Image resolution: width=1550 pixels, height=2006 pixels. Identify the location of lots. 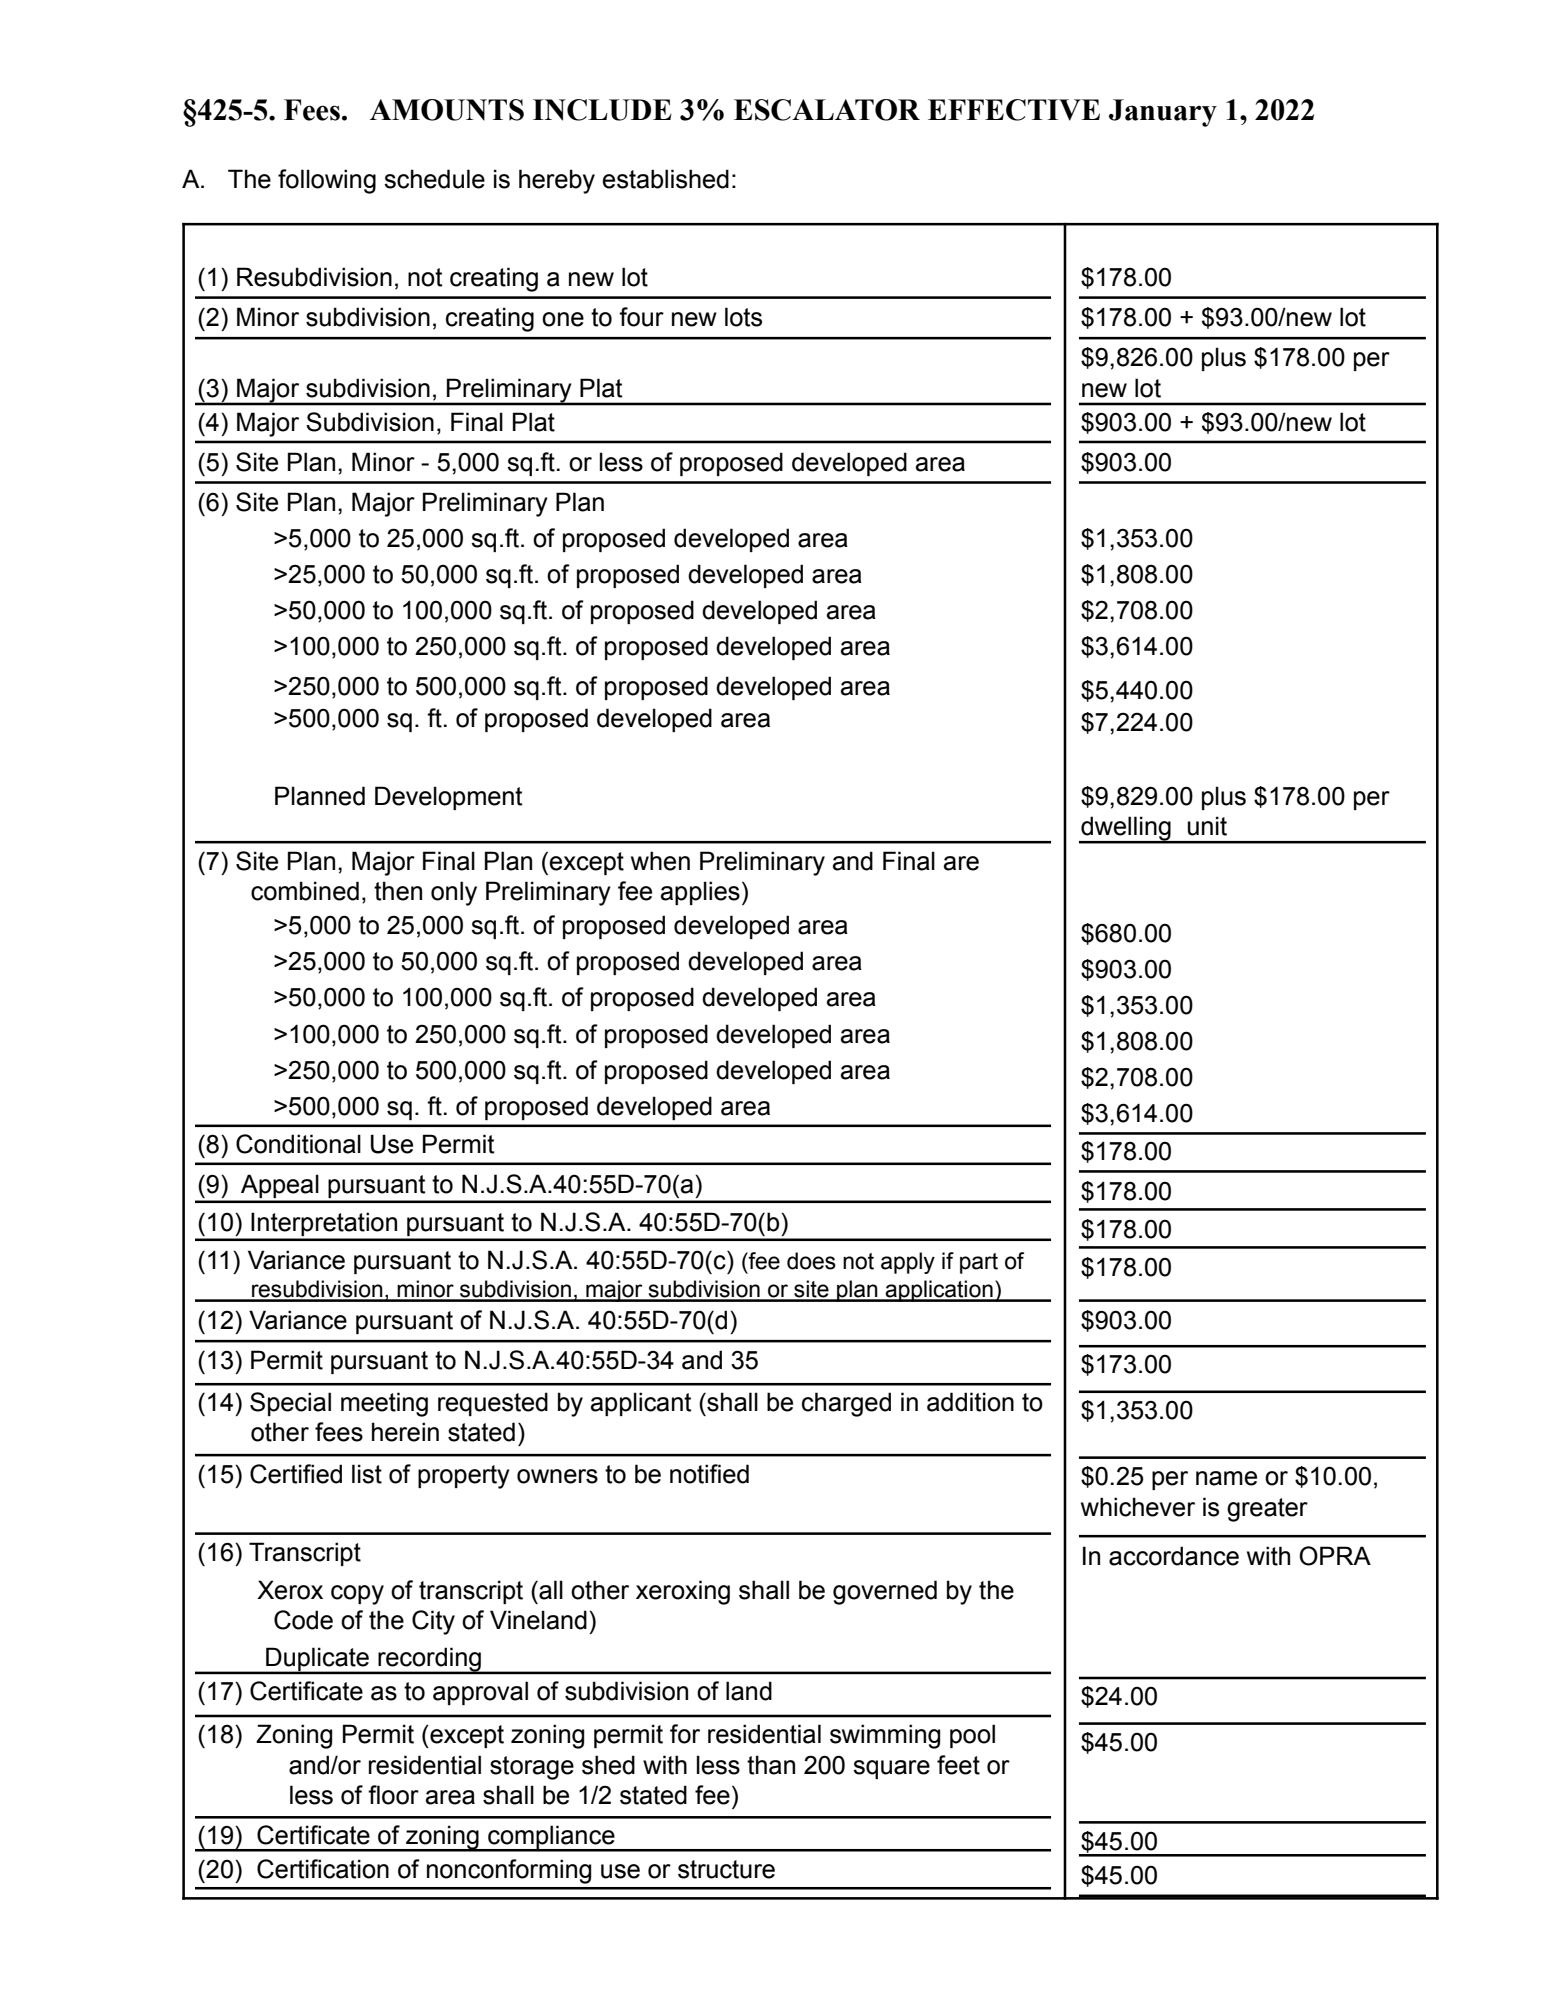
(743, 317).
